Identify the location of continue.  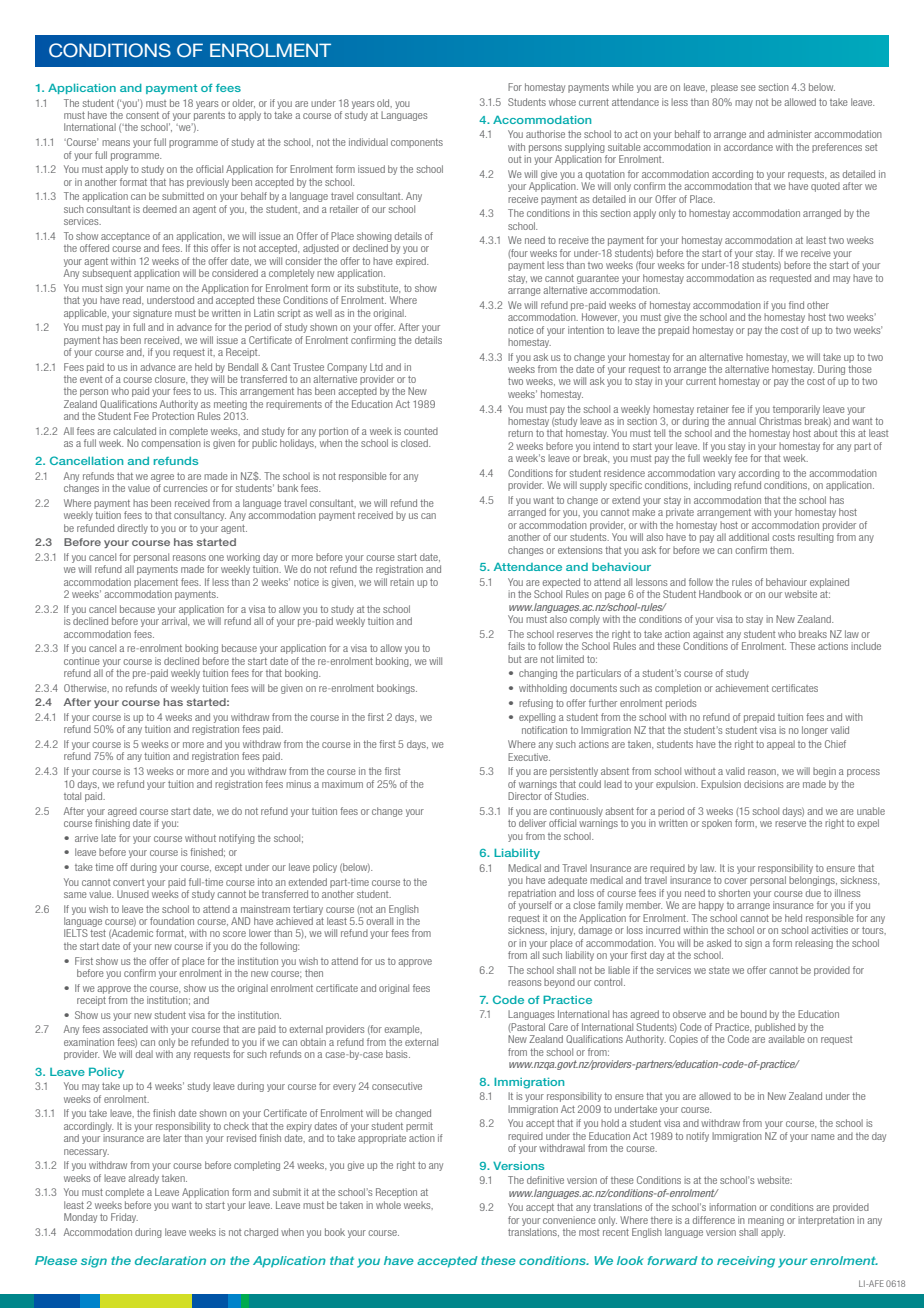
(82, 661).
